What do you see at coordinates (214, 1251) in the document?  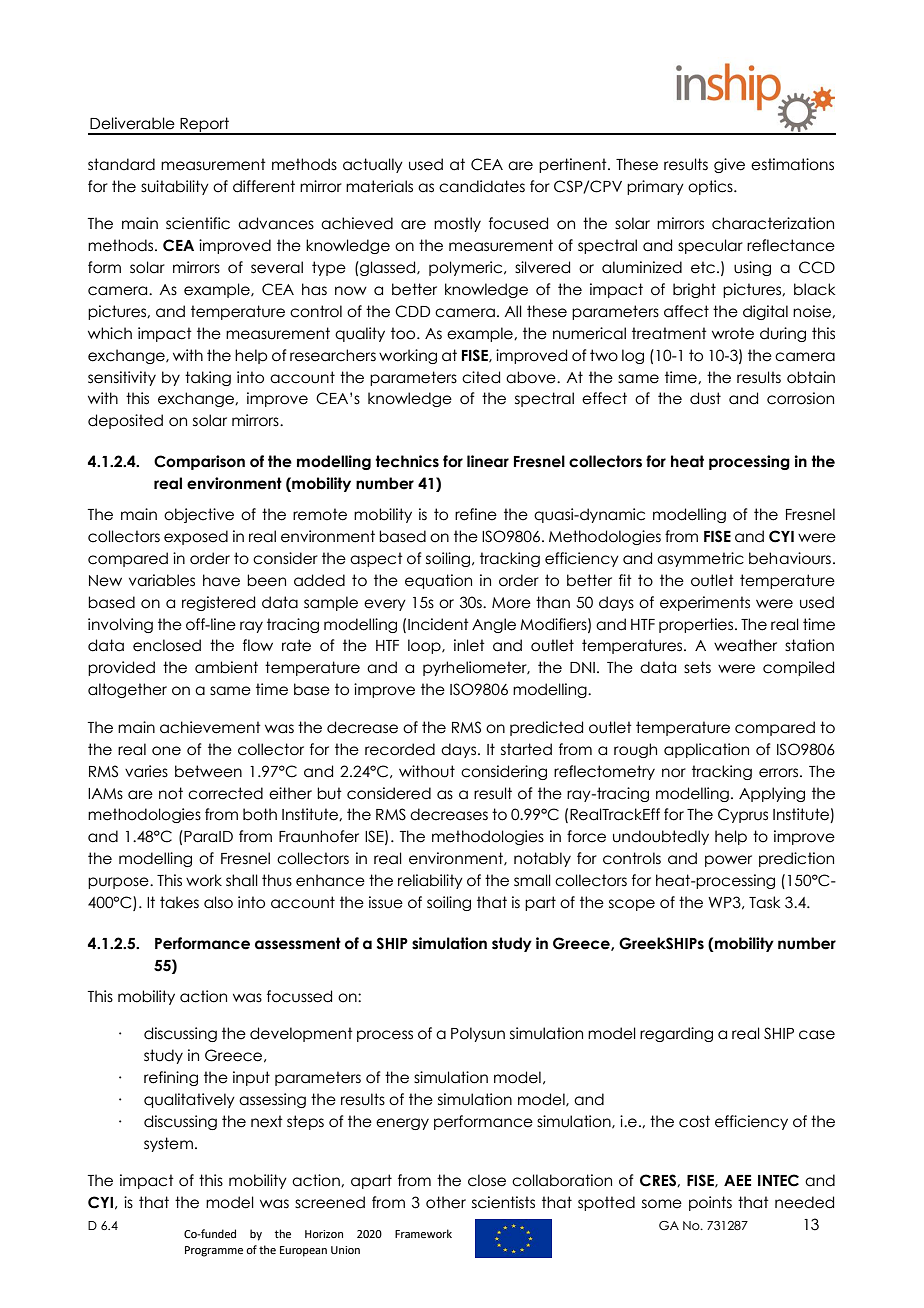 I see `Programme` at bounding box center [214, 1251].
